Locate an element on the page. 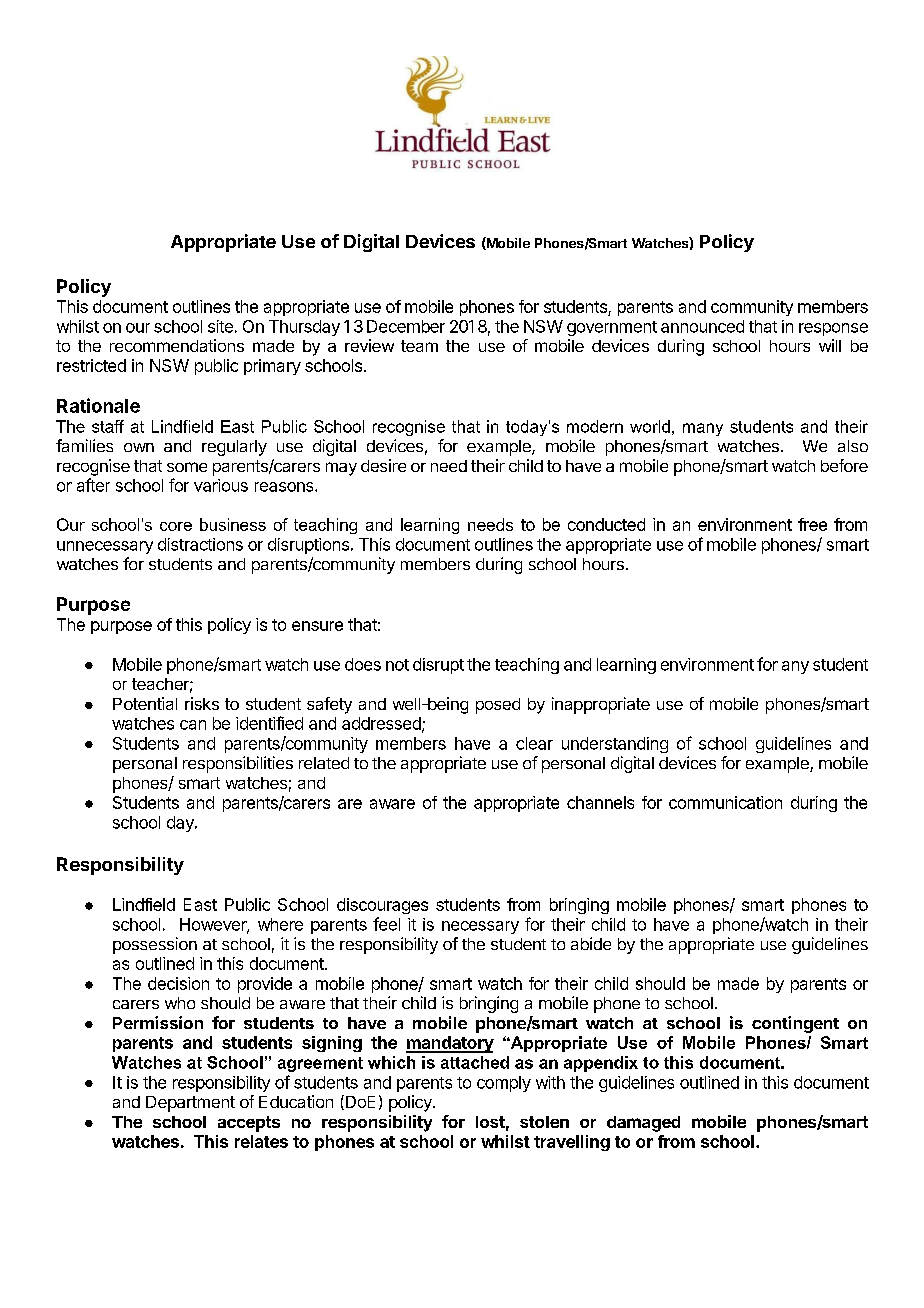 The width and height of the page is (924, 1308). can is located at coordinates (193, 725).
